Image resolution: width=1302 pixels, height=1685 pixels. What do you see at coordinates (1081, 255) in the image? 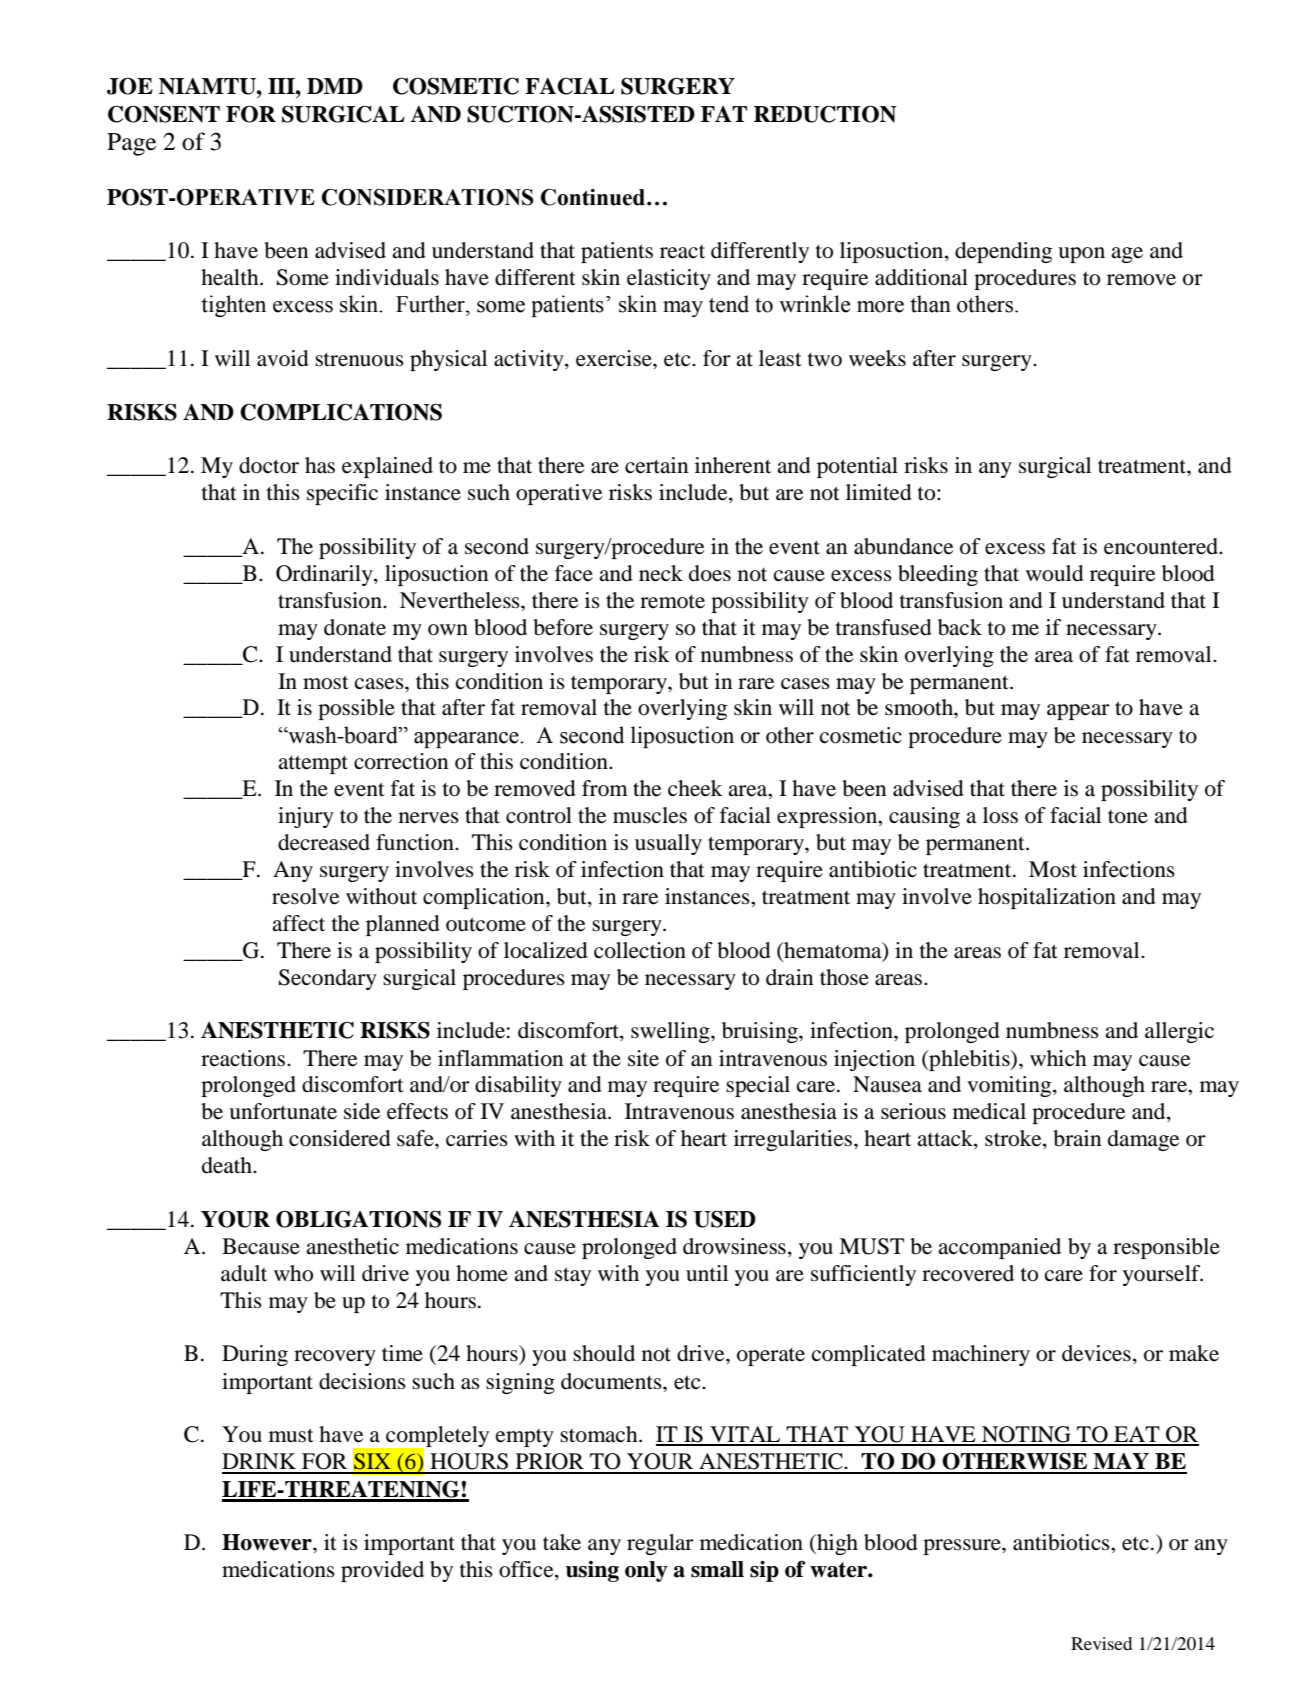
I see `upon` at bounding box center [1081, 255].
